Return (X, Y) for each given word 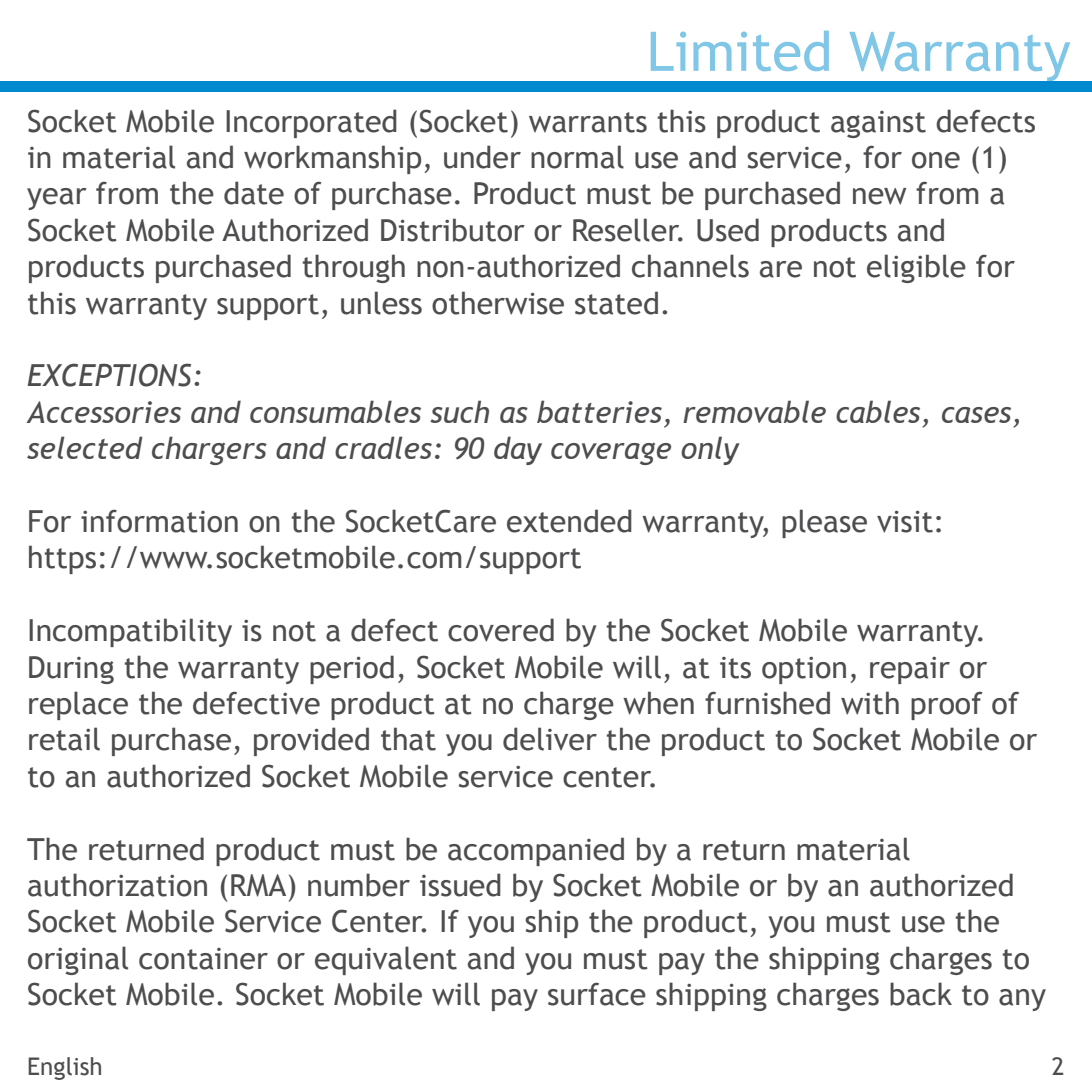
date (254, 193)
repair (910, 670)
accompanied (536, 851)
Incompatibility (130, 632)
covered (501, 630)
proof (946, 705)
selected (85, 447)
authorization (117, 885)
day (518, 450)
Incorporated (311, 123)
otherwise (498, 303)
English (64, 1068)
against (878, 124)
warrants (588, 122)
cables (878, 411)
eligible (916, 268)
